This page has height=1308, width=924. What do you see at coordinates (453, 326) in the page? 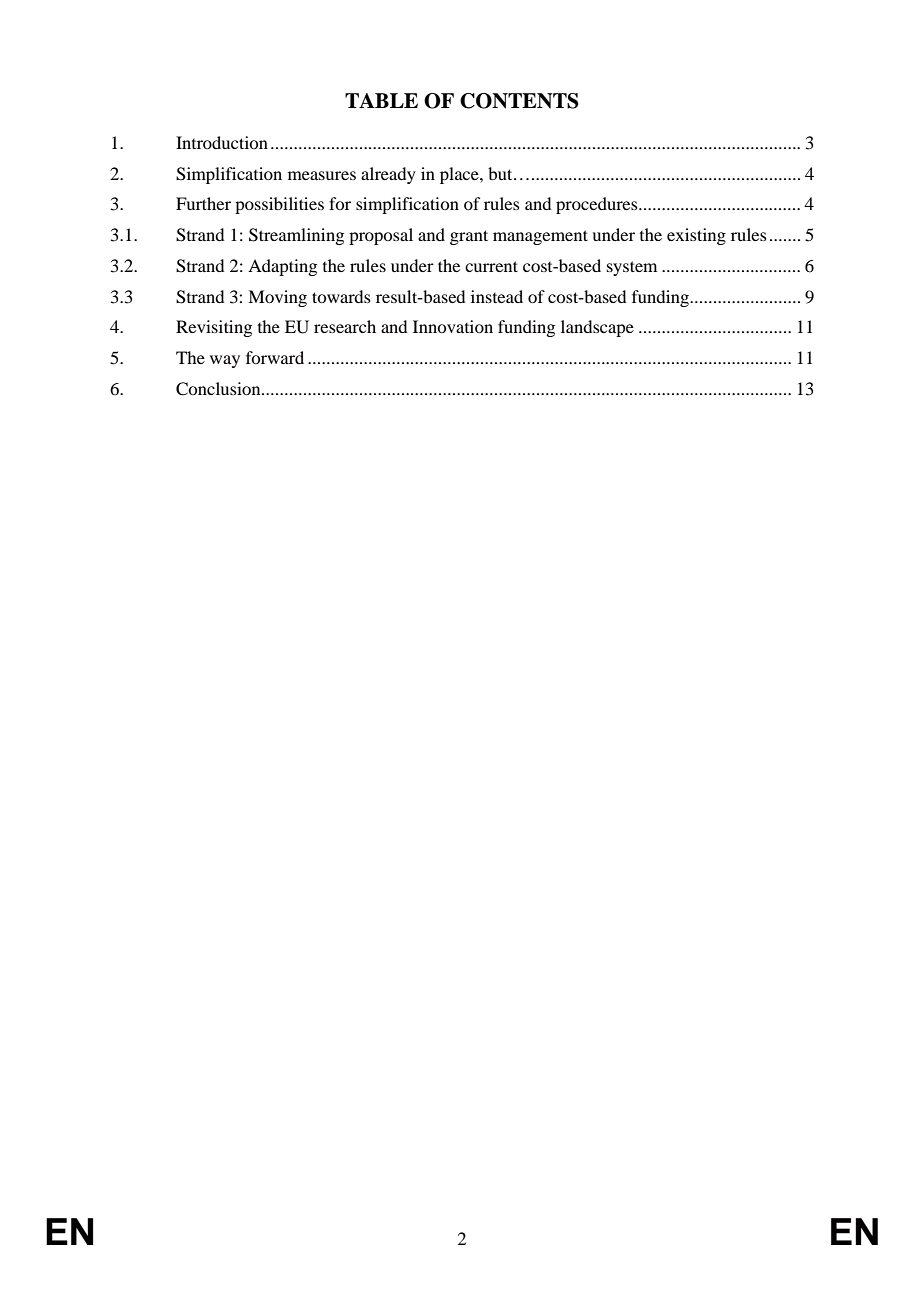
I see `Innovation` at bounding box center [453, 326].
